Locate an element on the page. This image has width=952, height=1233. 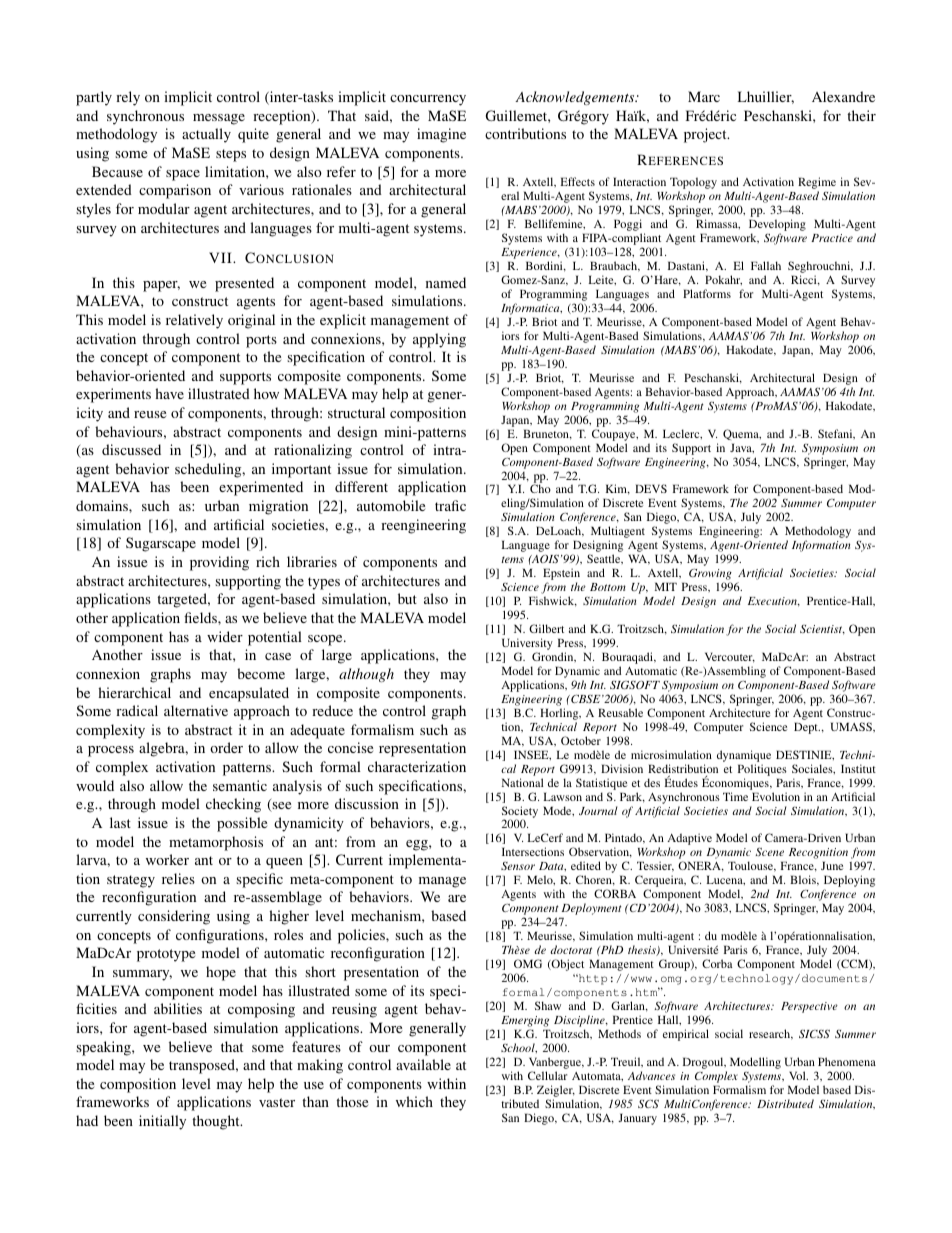
imagine is located at coordinates (441, 135).
